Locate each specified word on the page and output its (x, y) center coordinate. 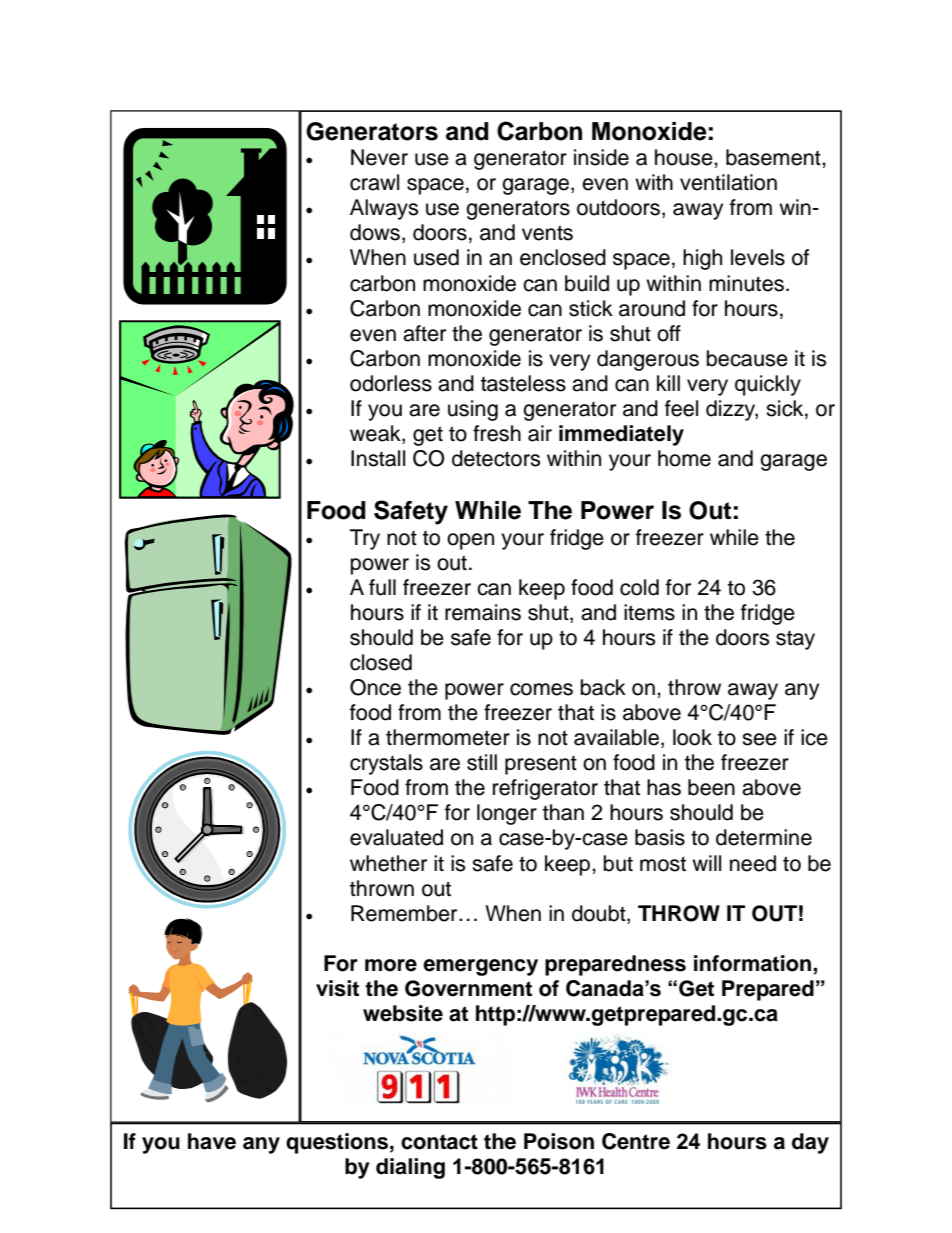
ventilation (728, 182)
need (753, 863)
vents (547, 233)
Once (375, 687)
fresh (497, 433)
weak (376, 434)
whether (388, 863)
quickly (768, 385)
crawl (374, 182)
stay (795, 640)
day (810, 1143)
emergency (480, 967)
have (212, 1141)
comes (541, 689)
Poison (559, 1141)
